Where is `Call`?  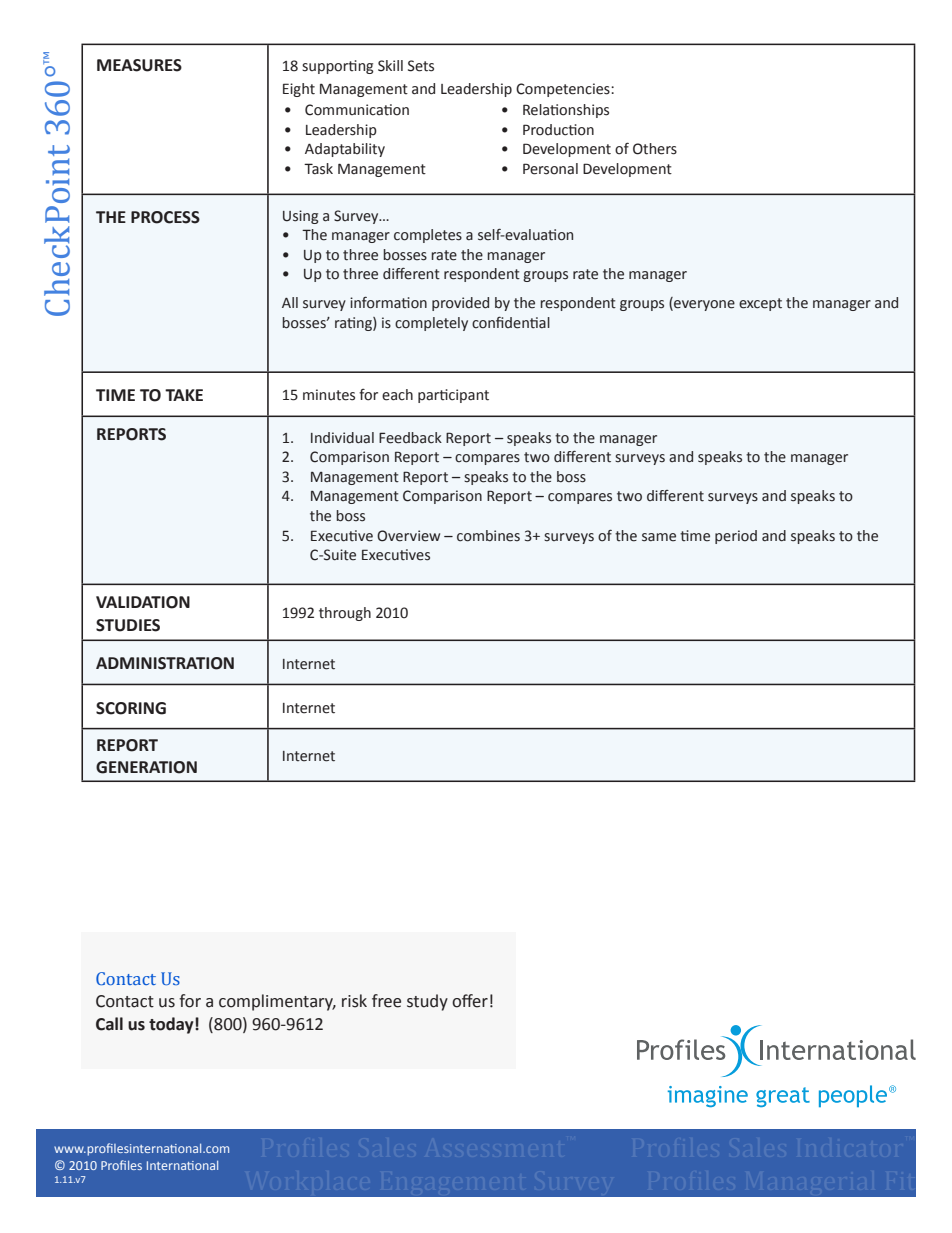 Call is located at coordinates (109, 1024).
